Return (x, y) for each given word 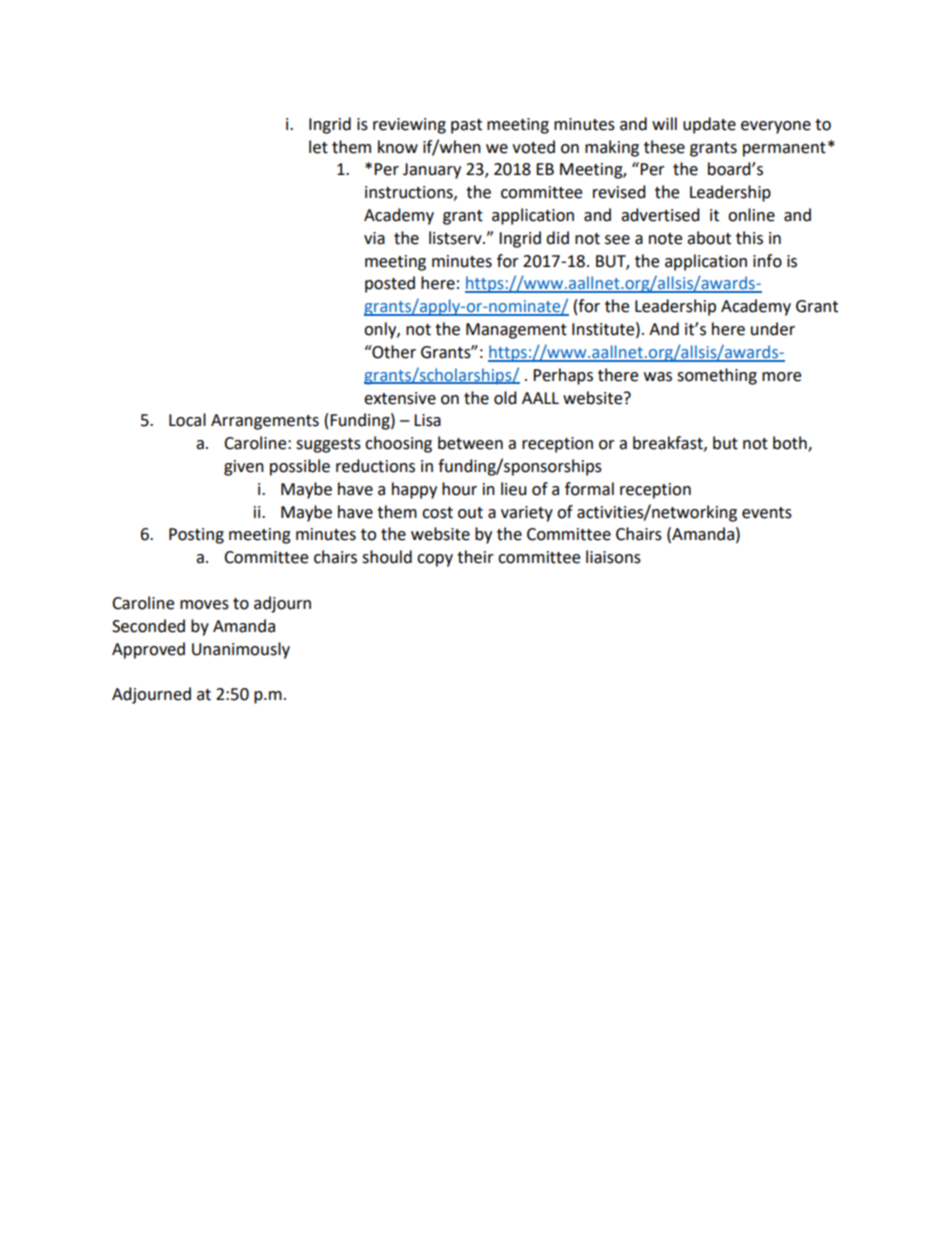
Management (516, 331)
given (244, 468)
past (466, 126)
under (773, 329)
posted (390, 284)
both (791, 444)
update (709, 125)
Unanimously (241, 650)
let (318, 147)
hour (459, 489)
